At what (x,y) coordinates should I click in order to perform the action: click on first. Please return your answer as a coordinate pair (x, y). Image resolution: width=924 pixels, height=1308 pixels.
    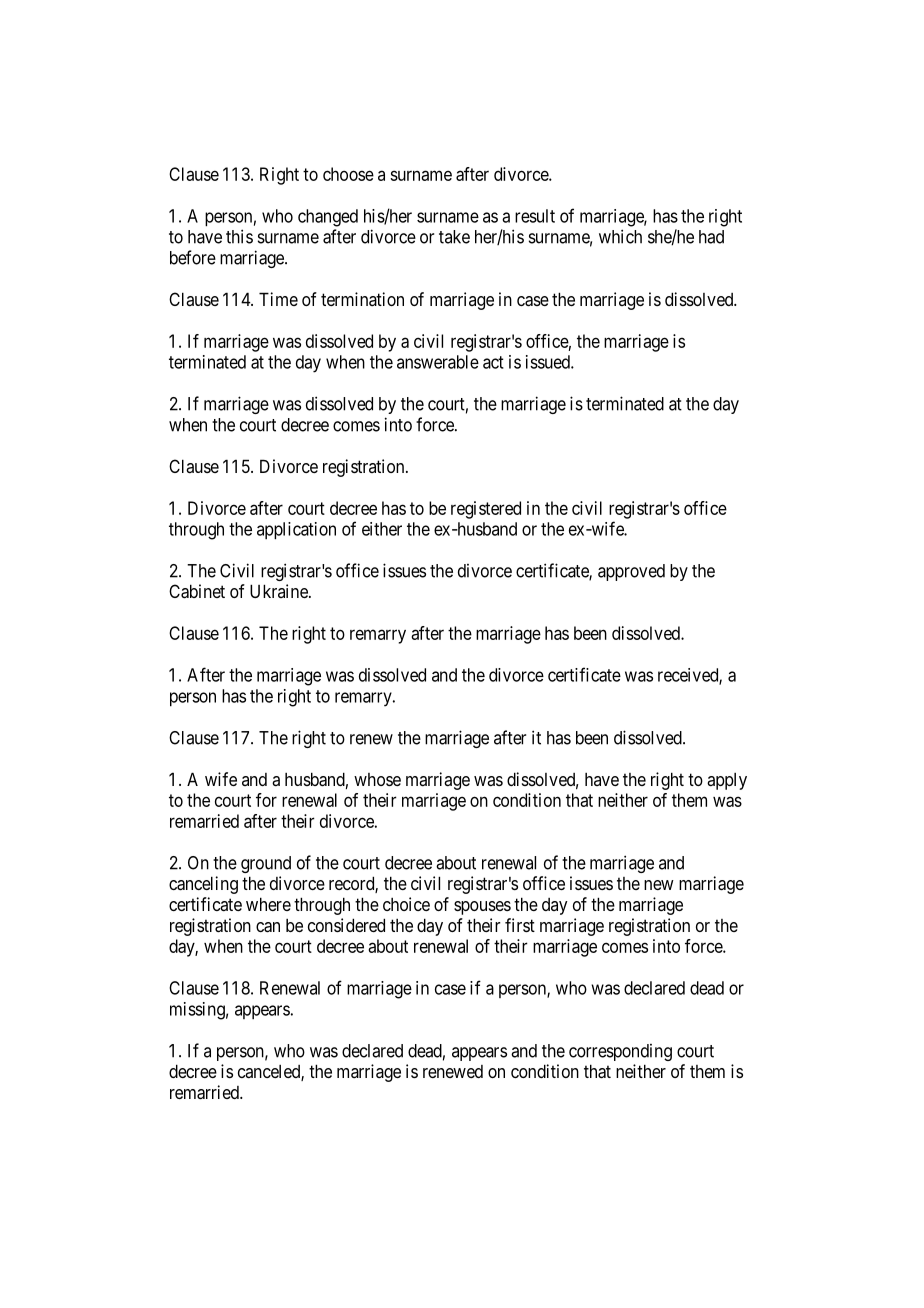
    Looking at the image, I should click on (520, 925).
